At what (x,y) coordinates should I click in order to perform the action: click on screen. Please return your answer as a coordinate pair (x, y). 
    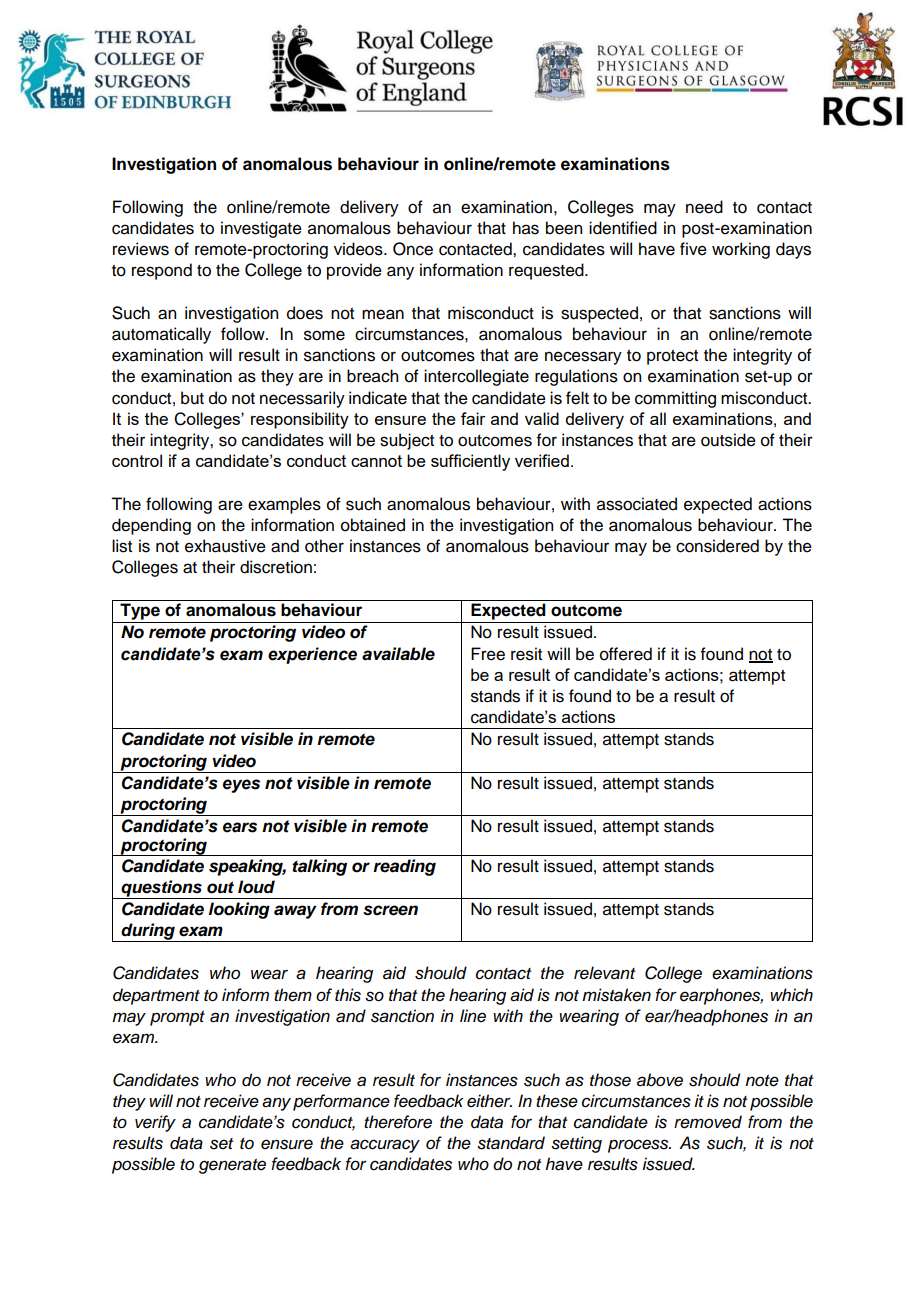
    Looking at the image, I should click on (390, 910).
